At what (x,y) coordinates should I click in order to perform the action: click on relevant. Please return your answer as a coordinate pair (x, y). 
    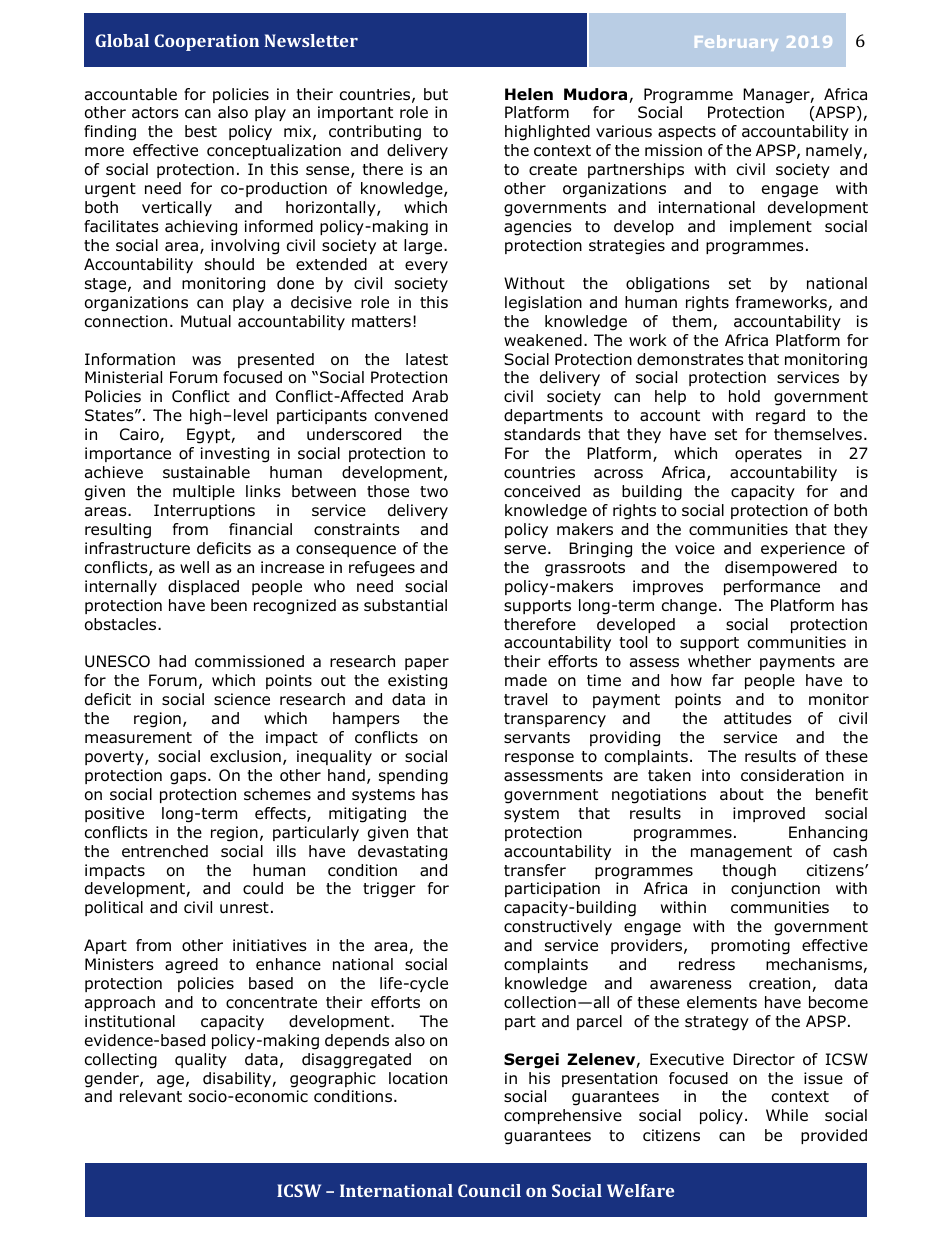
    Looking at the image, I should click on (151, 1096).
